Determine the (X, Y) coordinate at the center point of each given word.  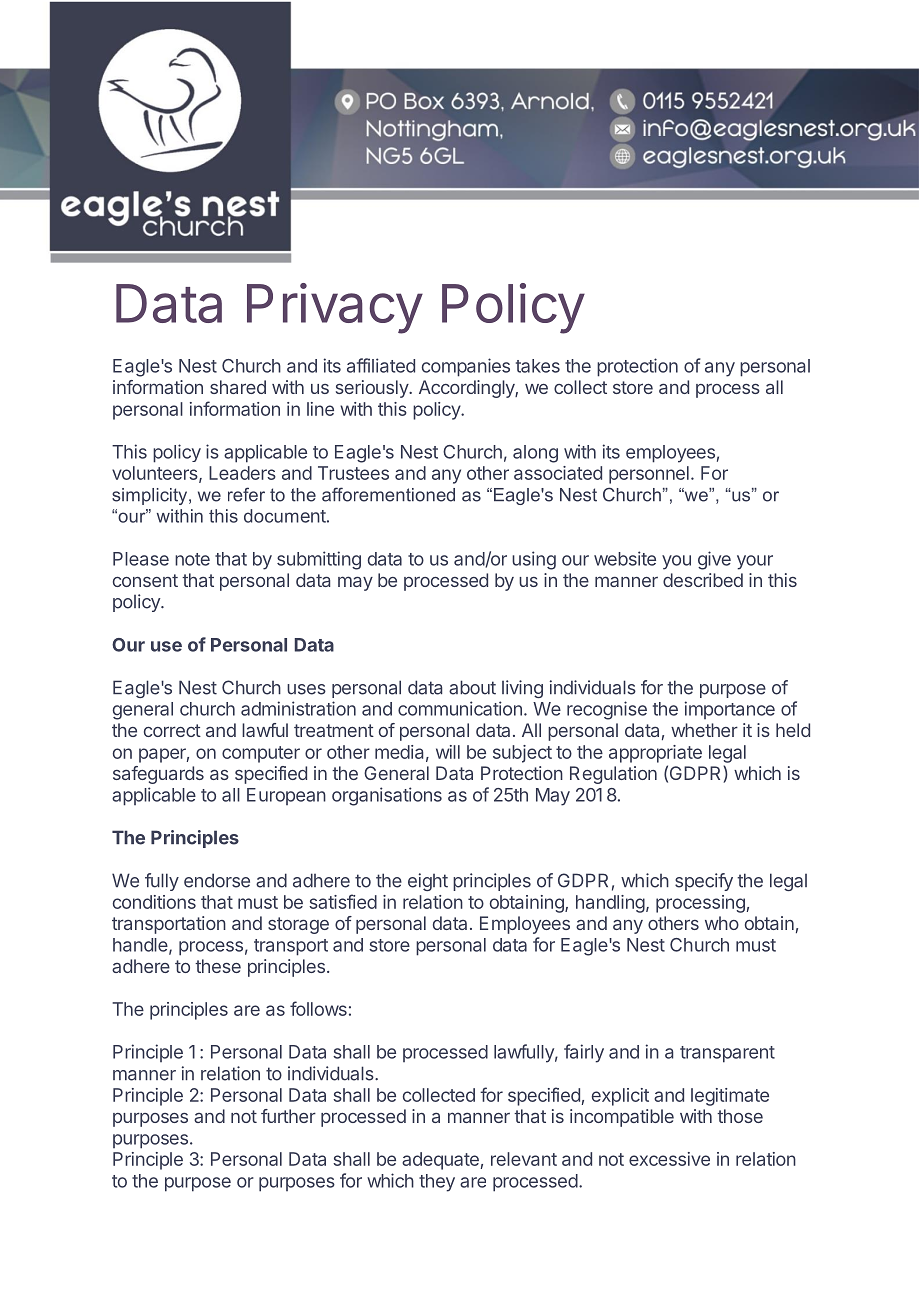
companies (466, 367)
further (288, 1116)
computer (261, 754)
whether (704, 730)
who (722, 923)
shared (238, 387)
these (218, 966)
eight (428, 882)
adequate (440, 1161)
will (448, 752)
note (192, 559)
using (534, 560)
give (714, 560)
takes (538, 366)
